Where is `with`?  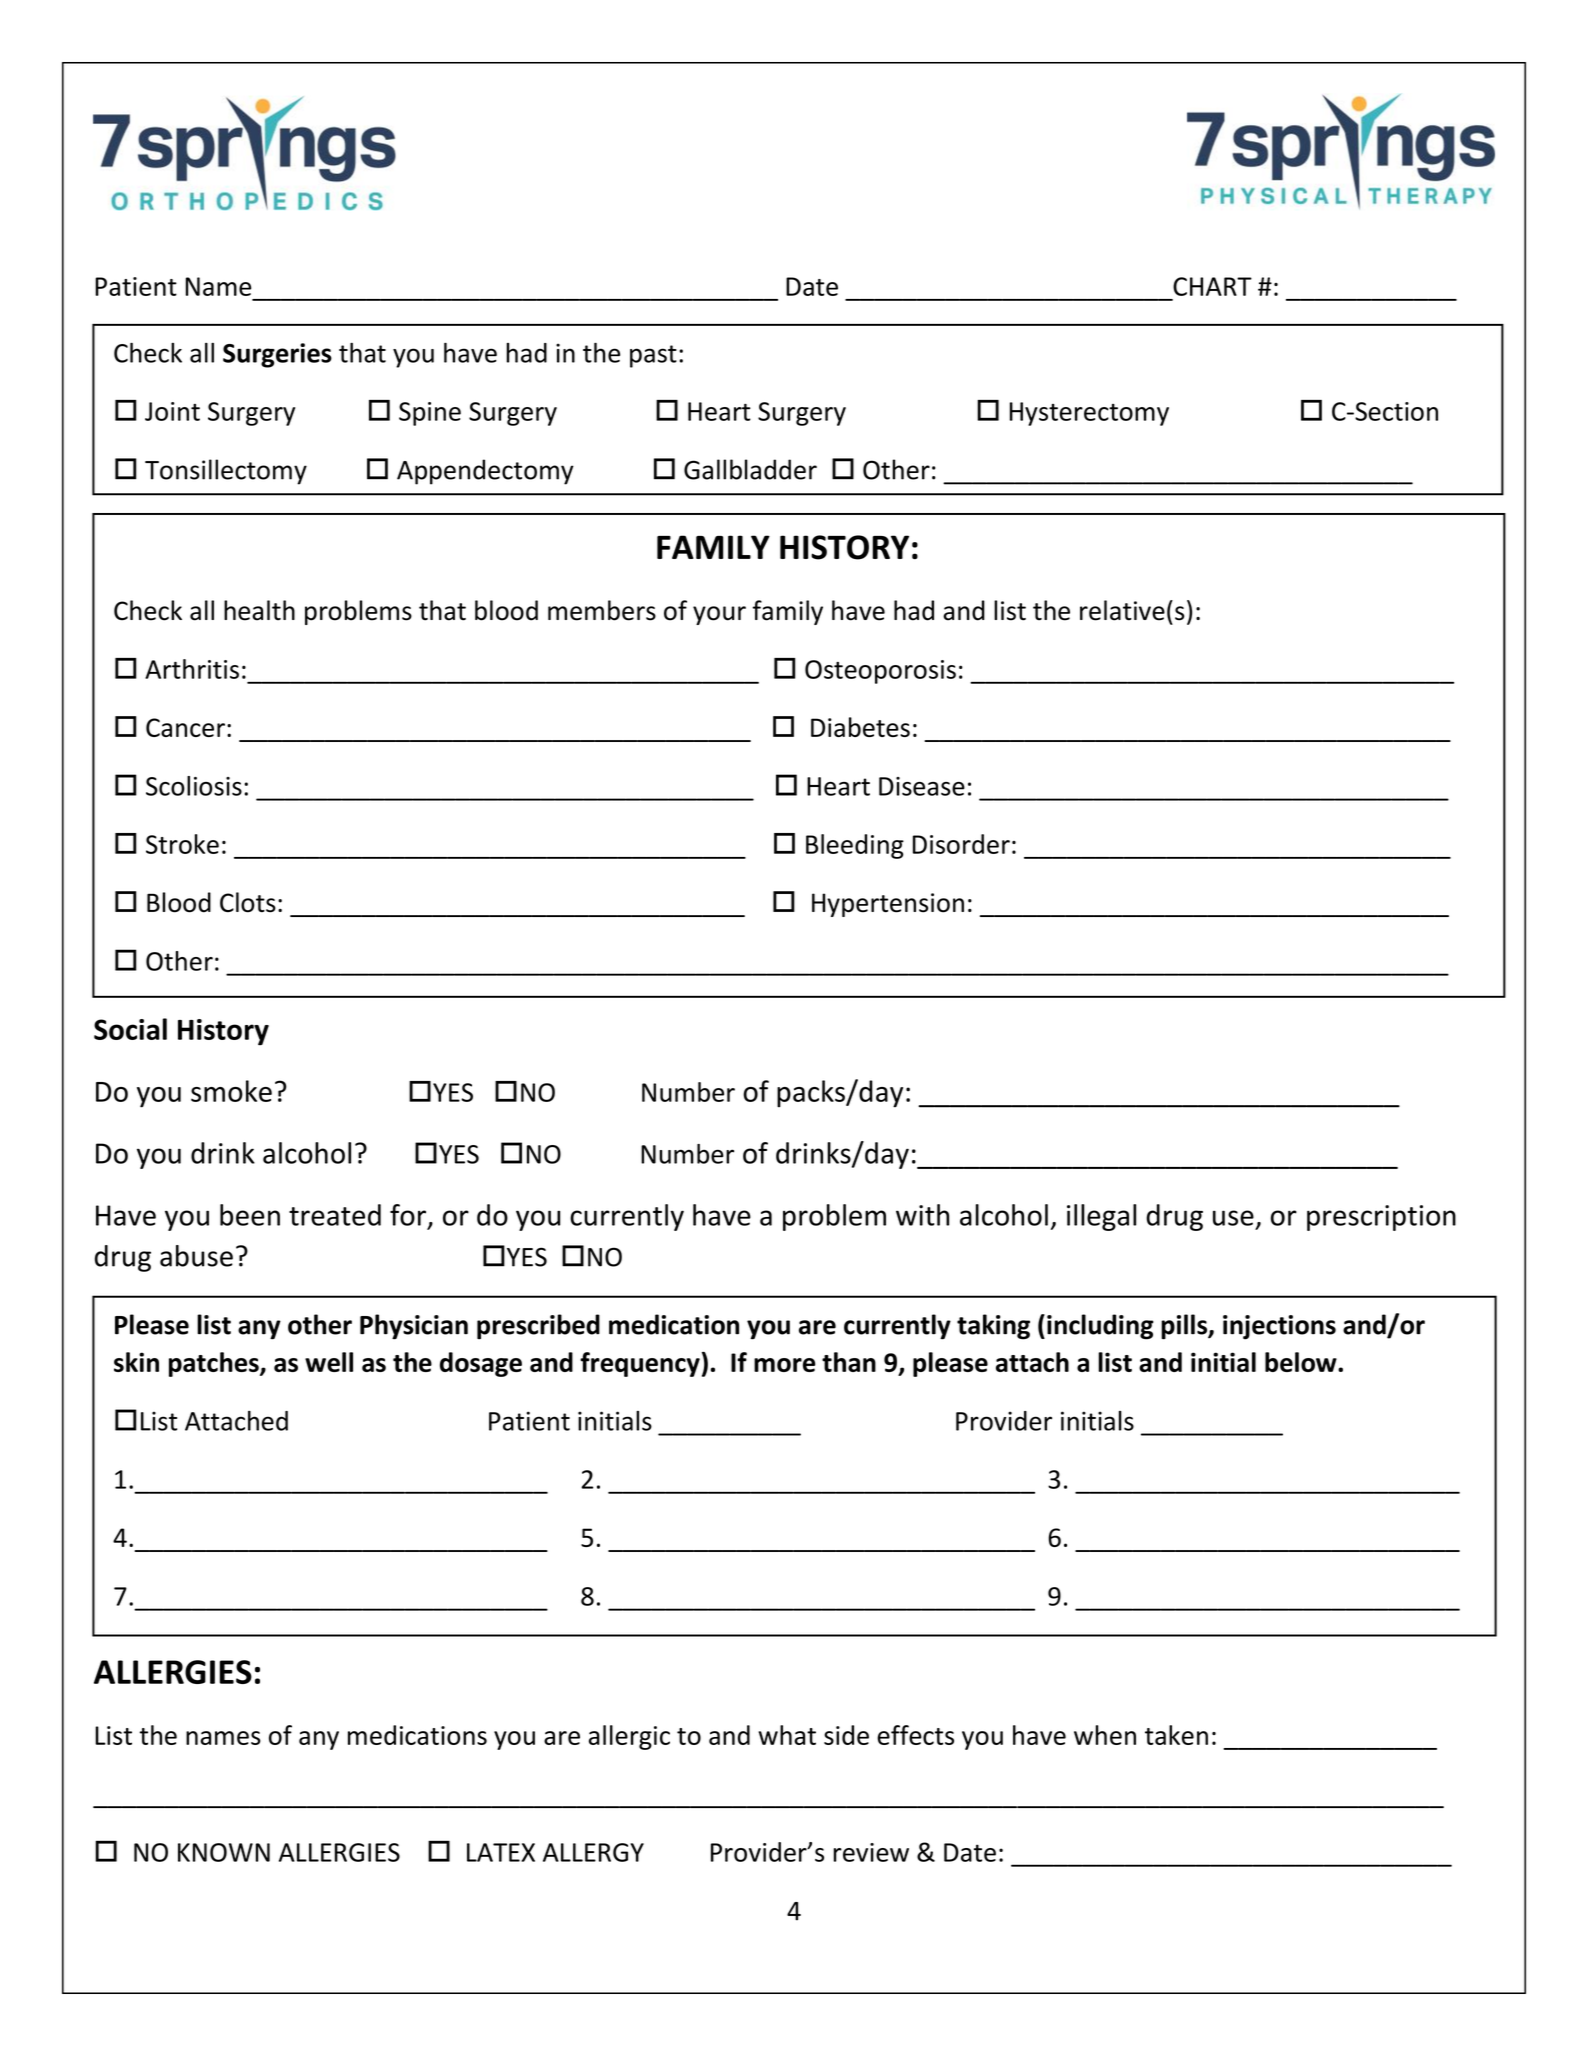 with is located at coordinates (922, 1215).
